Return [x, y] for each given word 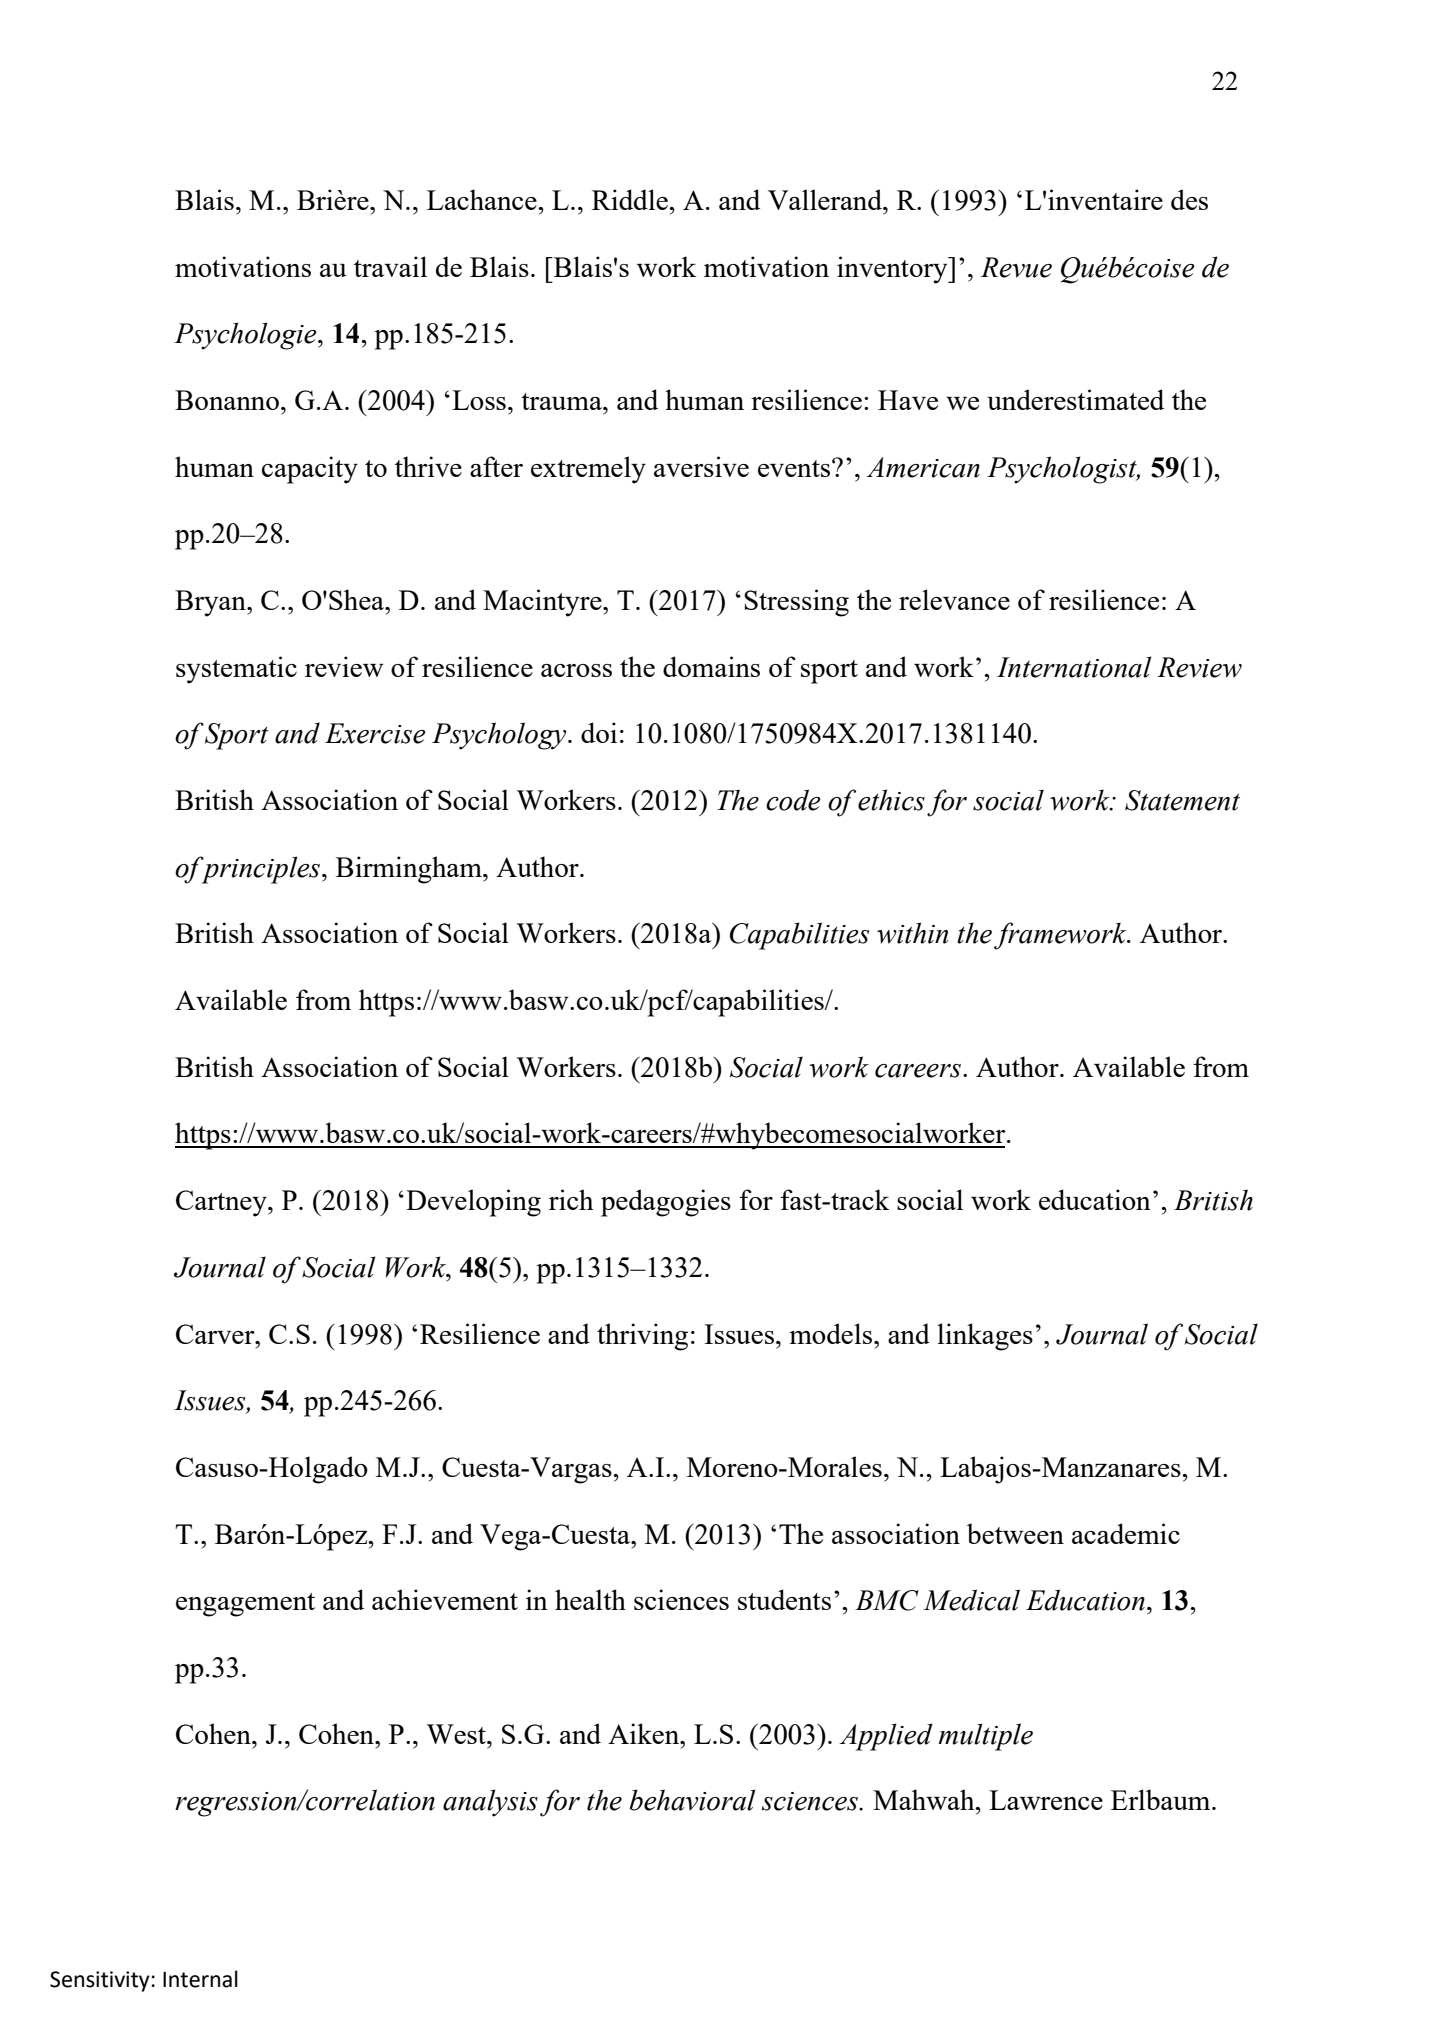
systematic [236, 670]
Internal [200, 1979]
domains [711, 666]
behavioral [692, 1800]
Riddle [631, 199]
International [1074, 667]
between [1015, 1533]
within [912, 933]
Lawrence [1046, 1800]
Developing [473, 1203]
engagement [245, 1605]
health [590, 1599]
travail [390, 266]
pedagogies [666, 1203]
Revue [1016, 267]
